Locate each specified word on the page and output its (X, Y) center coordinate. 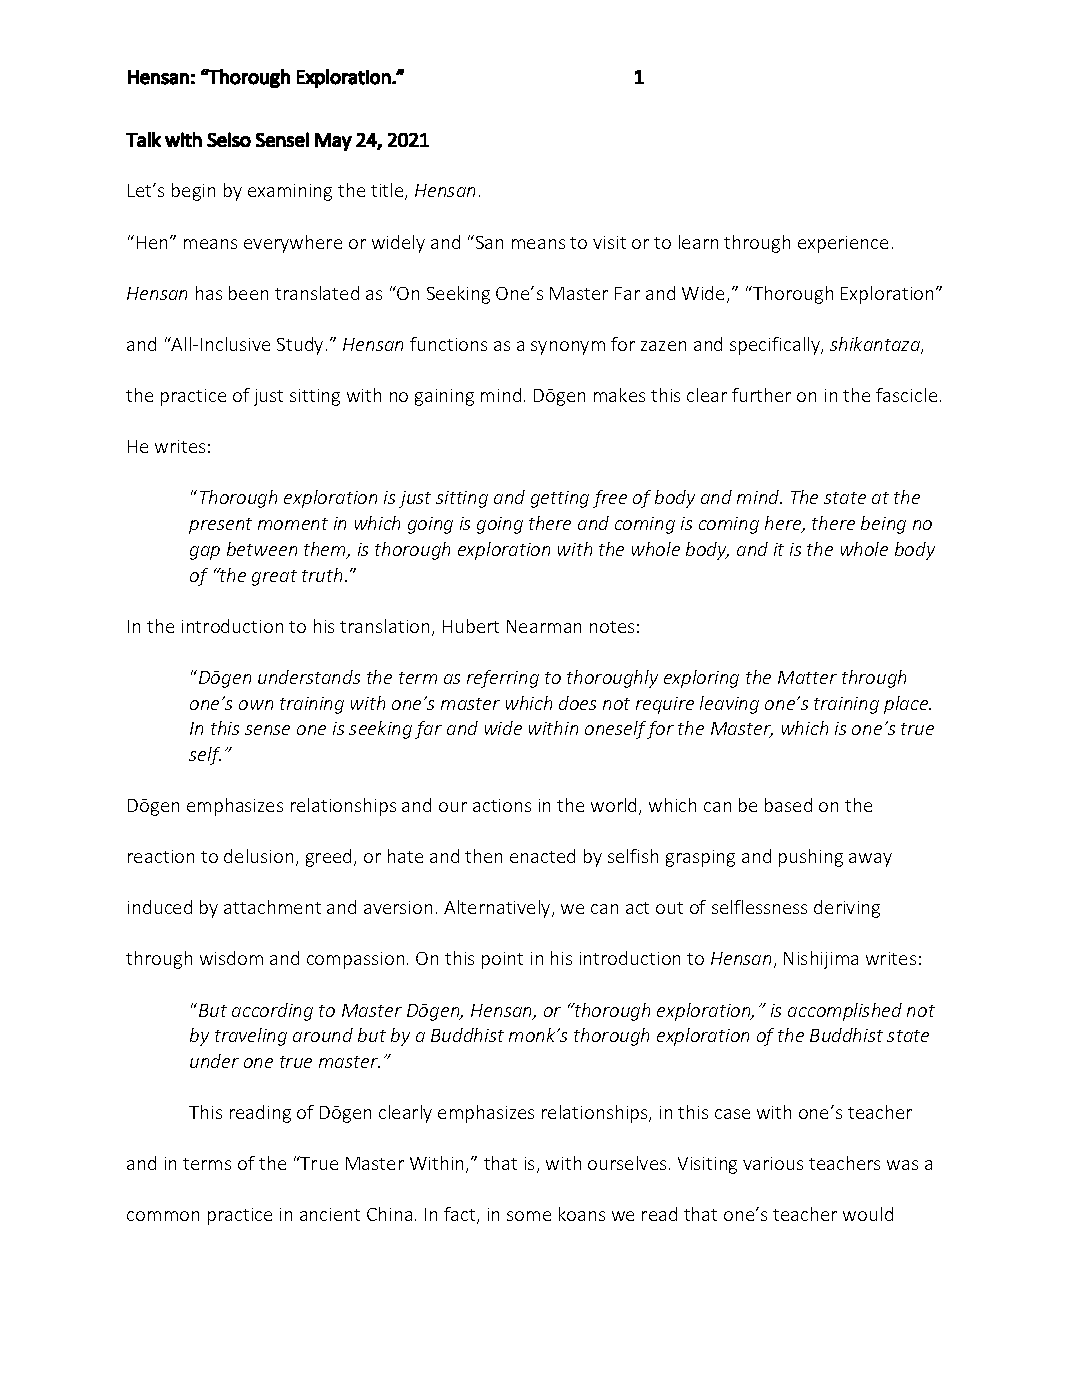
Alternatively (498, 909)
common (163, 1216)
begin (193, 192)
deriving (847, 909)
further (761, 395)
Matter (807, 677)
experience (843, 244)
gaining (444, 397)
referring (503, 679)
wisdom (231, 958)
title (388, 191)
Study (300, 346)
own (256, 705)
